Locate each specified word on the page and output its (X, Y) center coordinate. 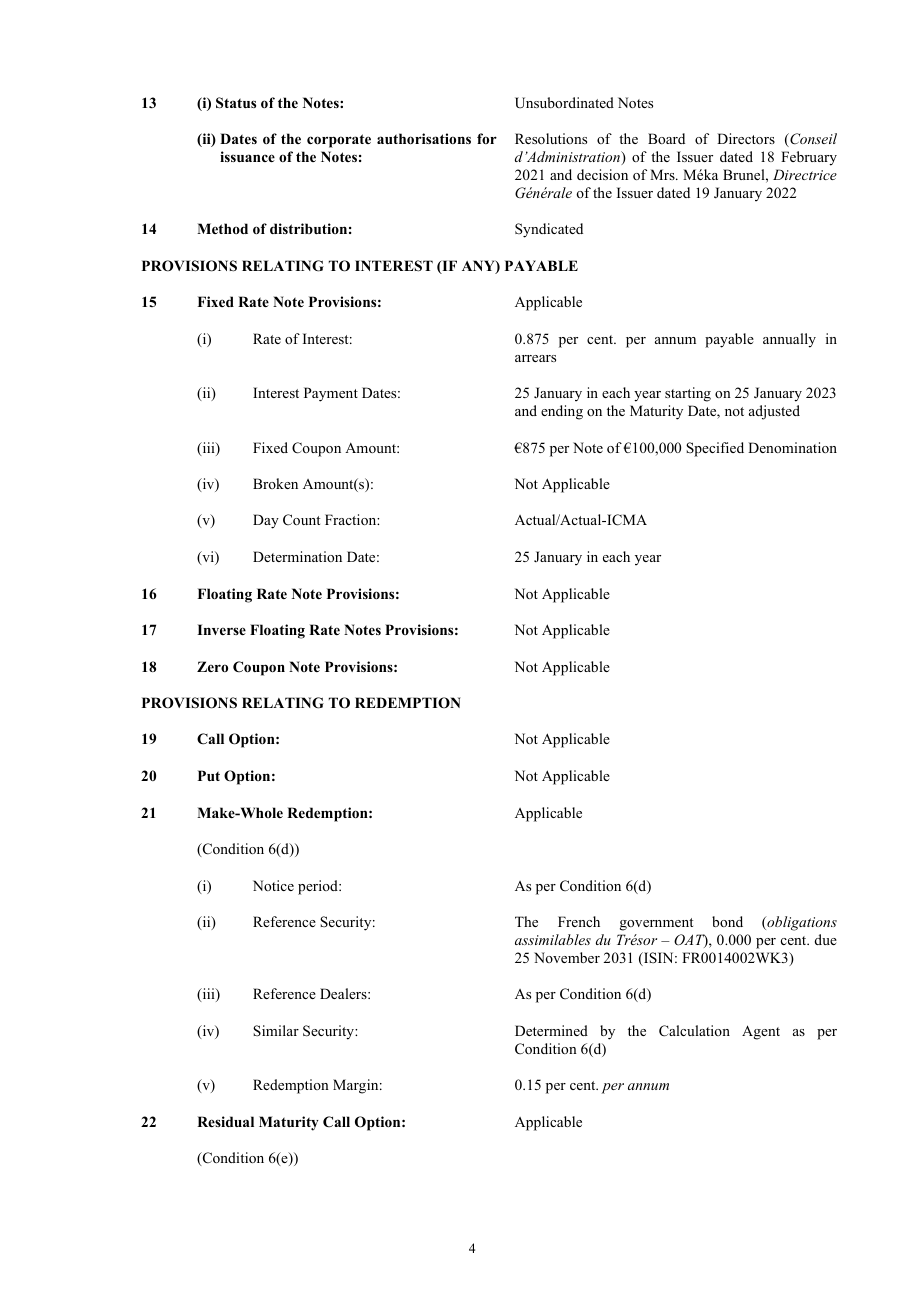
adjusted (774, 412)
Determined (551, 1030)
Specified (715, 449)
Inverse (221, 629)
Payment (331, 394)
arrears (535, 358)
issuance (247, 156)
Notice (273, 885)
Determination (297, 556)
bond (727, 921)
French (579, 921)
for (487, 138)
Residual (225, 1121)
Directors (746, 138)
